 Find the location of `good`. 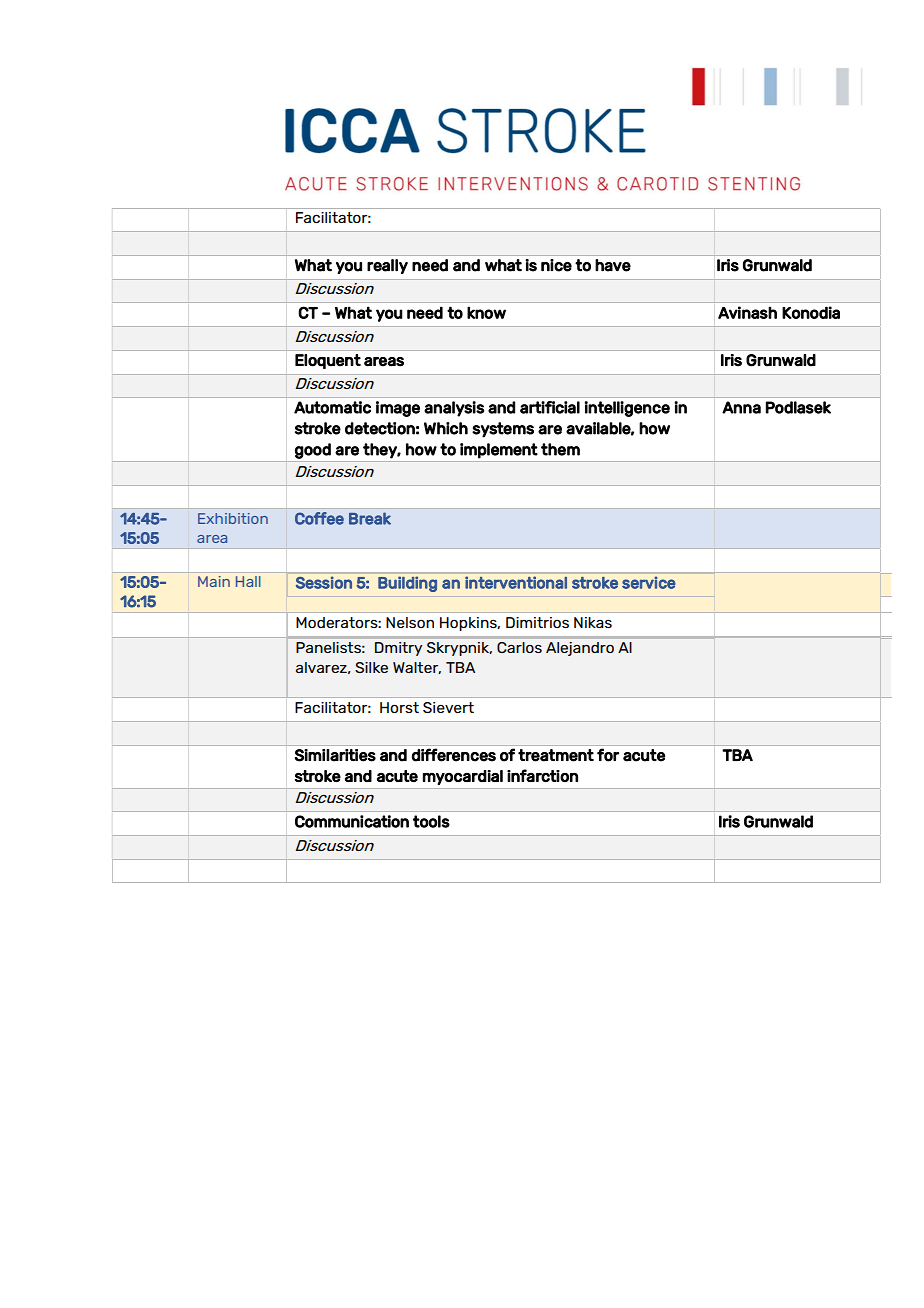

good is located at coordinates (313, 451).
